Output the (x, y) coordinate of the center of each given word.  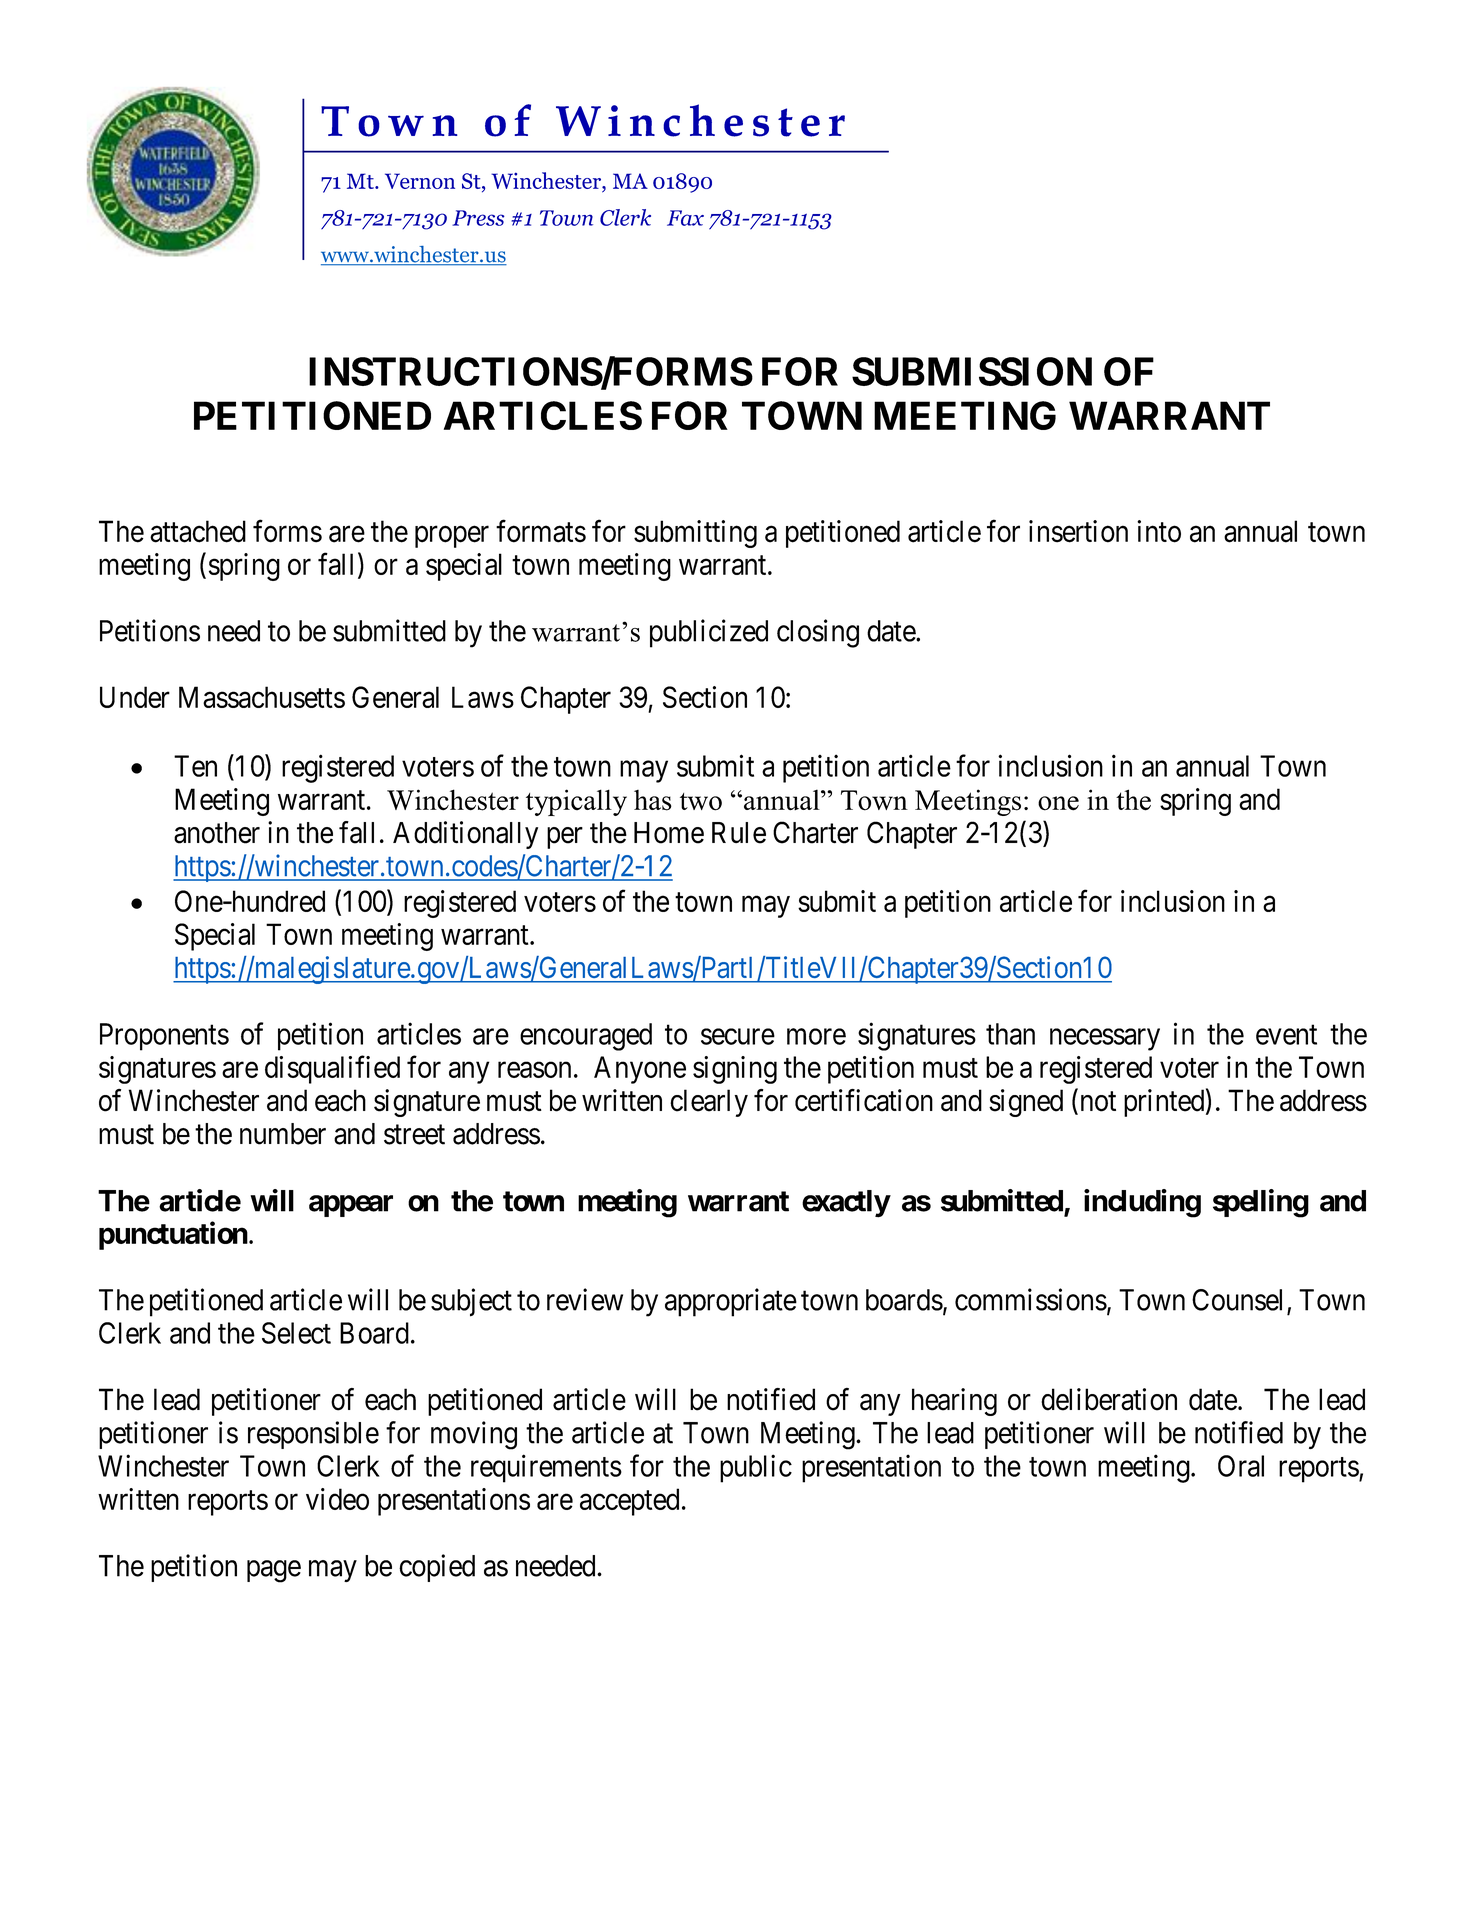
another (217, 833)
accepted (629, 1502)
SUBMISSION (972, 371)
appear (351, 1206)
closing (818, 633)
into (1159, 531)
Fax (685, 218)
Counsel (1240, 1301)
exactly (846, 1204)
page (274, 1571)
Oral (1241, 1466)
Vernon (420, 181)
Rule (739, 833)
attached (198, 531)
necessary (1105, 1040)
